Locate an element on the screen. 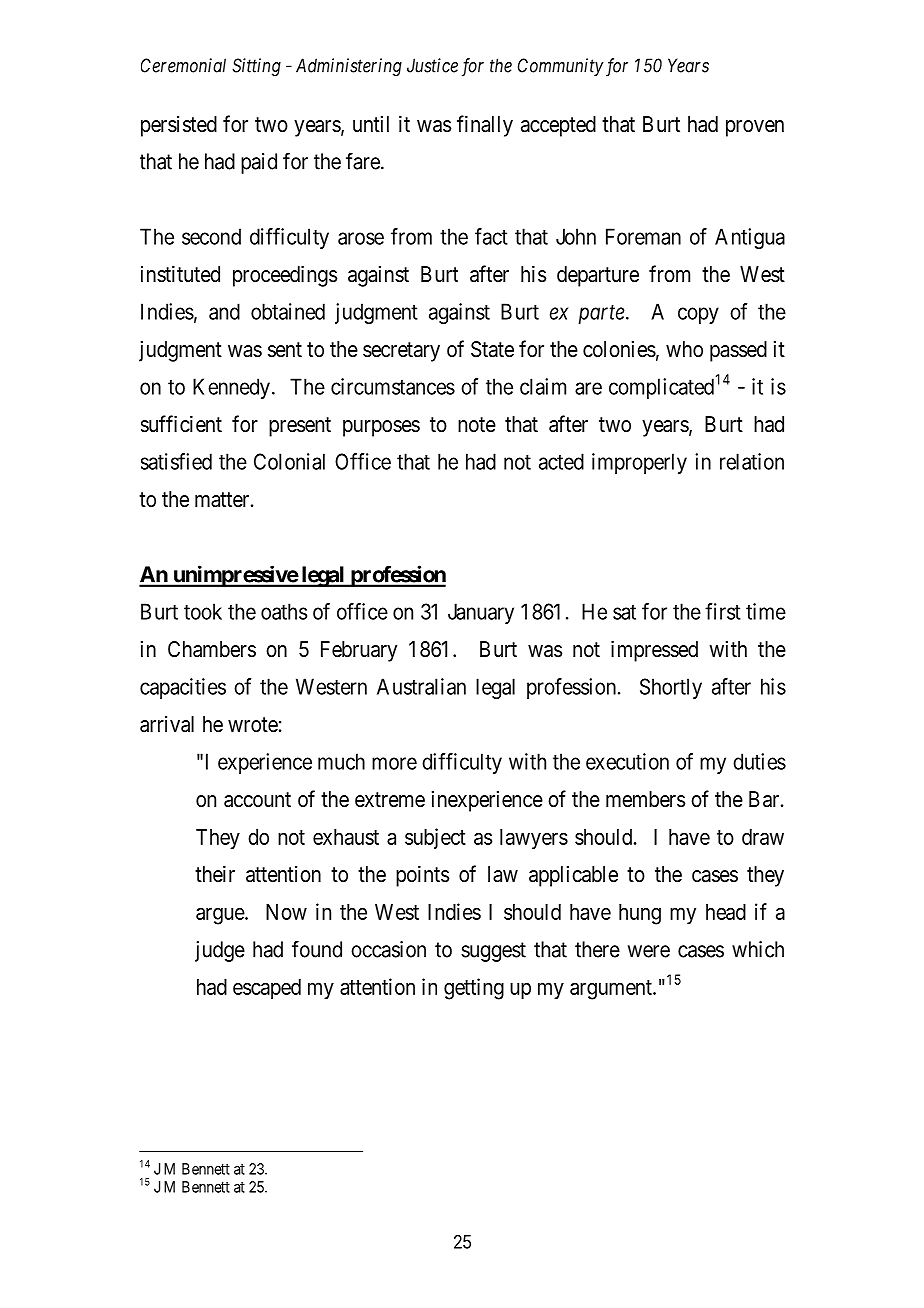  were is located at coordinates (649, 951).
